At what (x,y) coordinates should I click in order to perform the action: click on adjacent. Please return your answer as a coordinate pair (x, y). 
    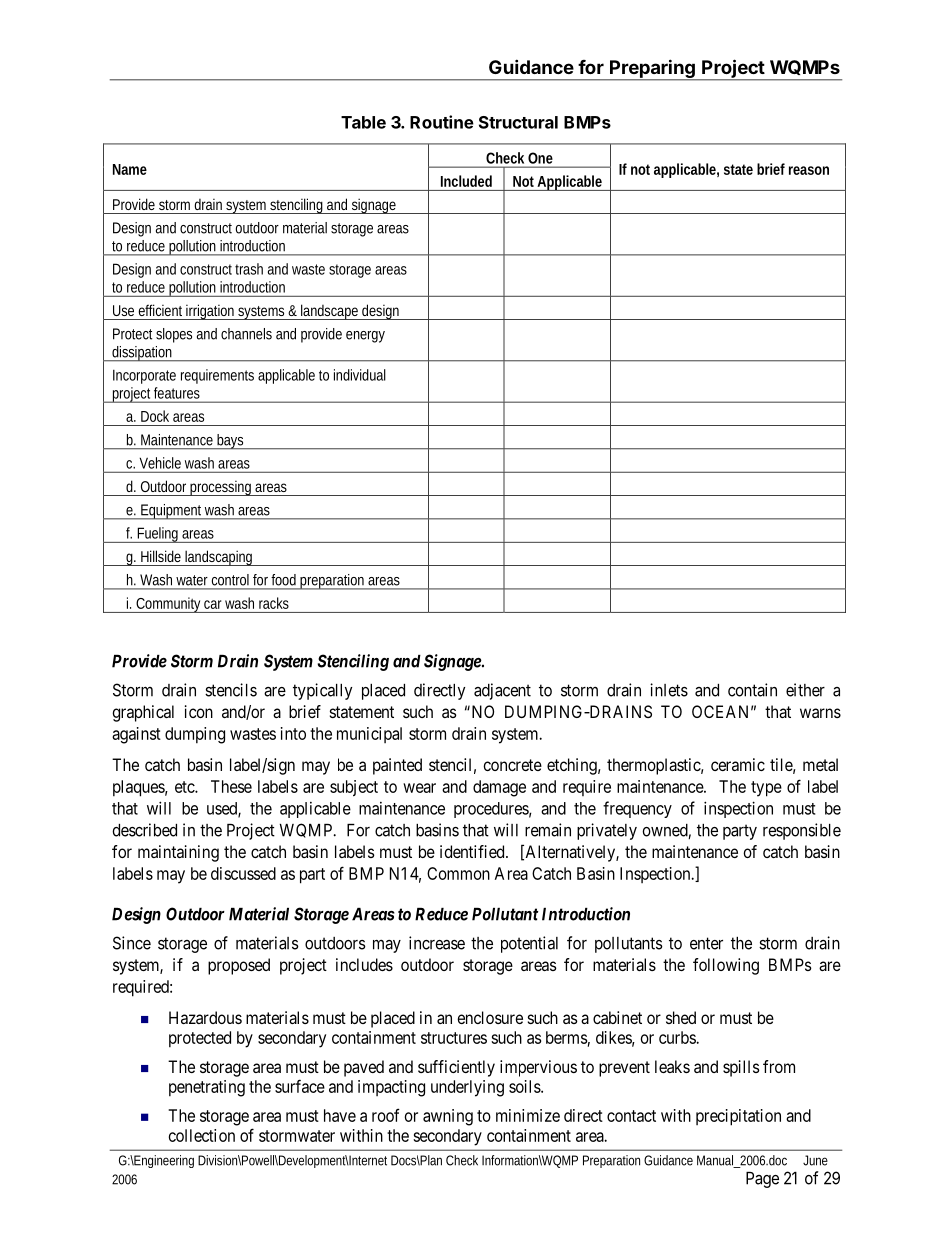
    Looking at the image, I should click on (502, 691).
